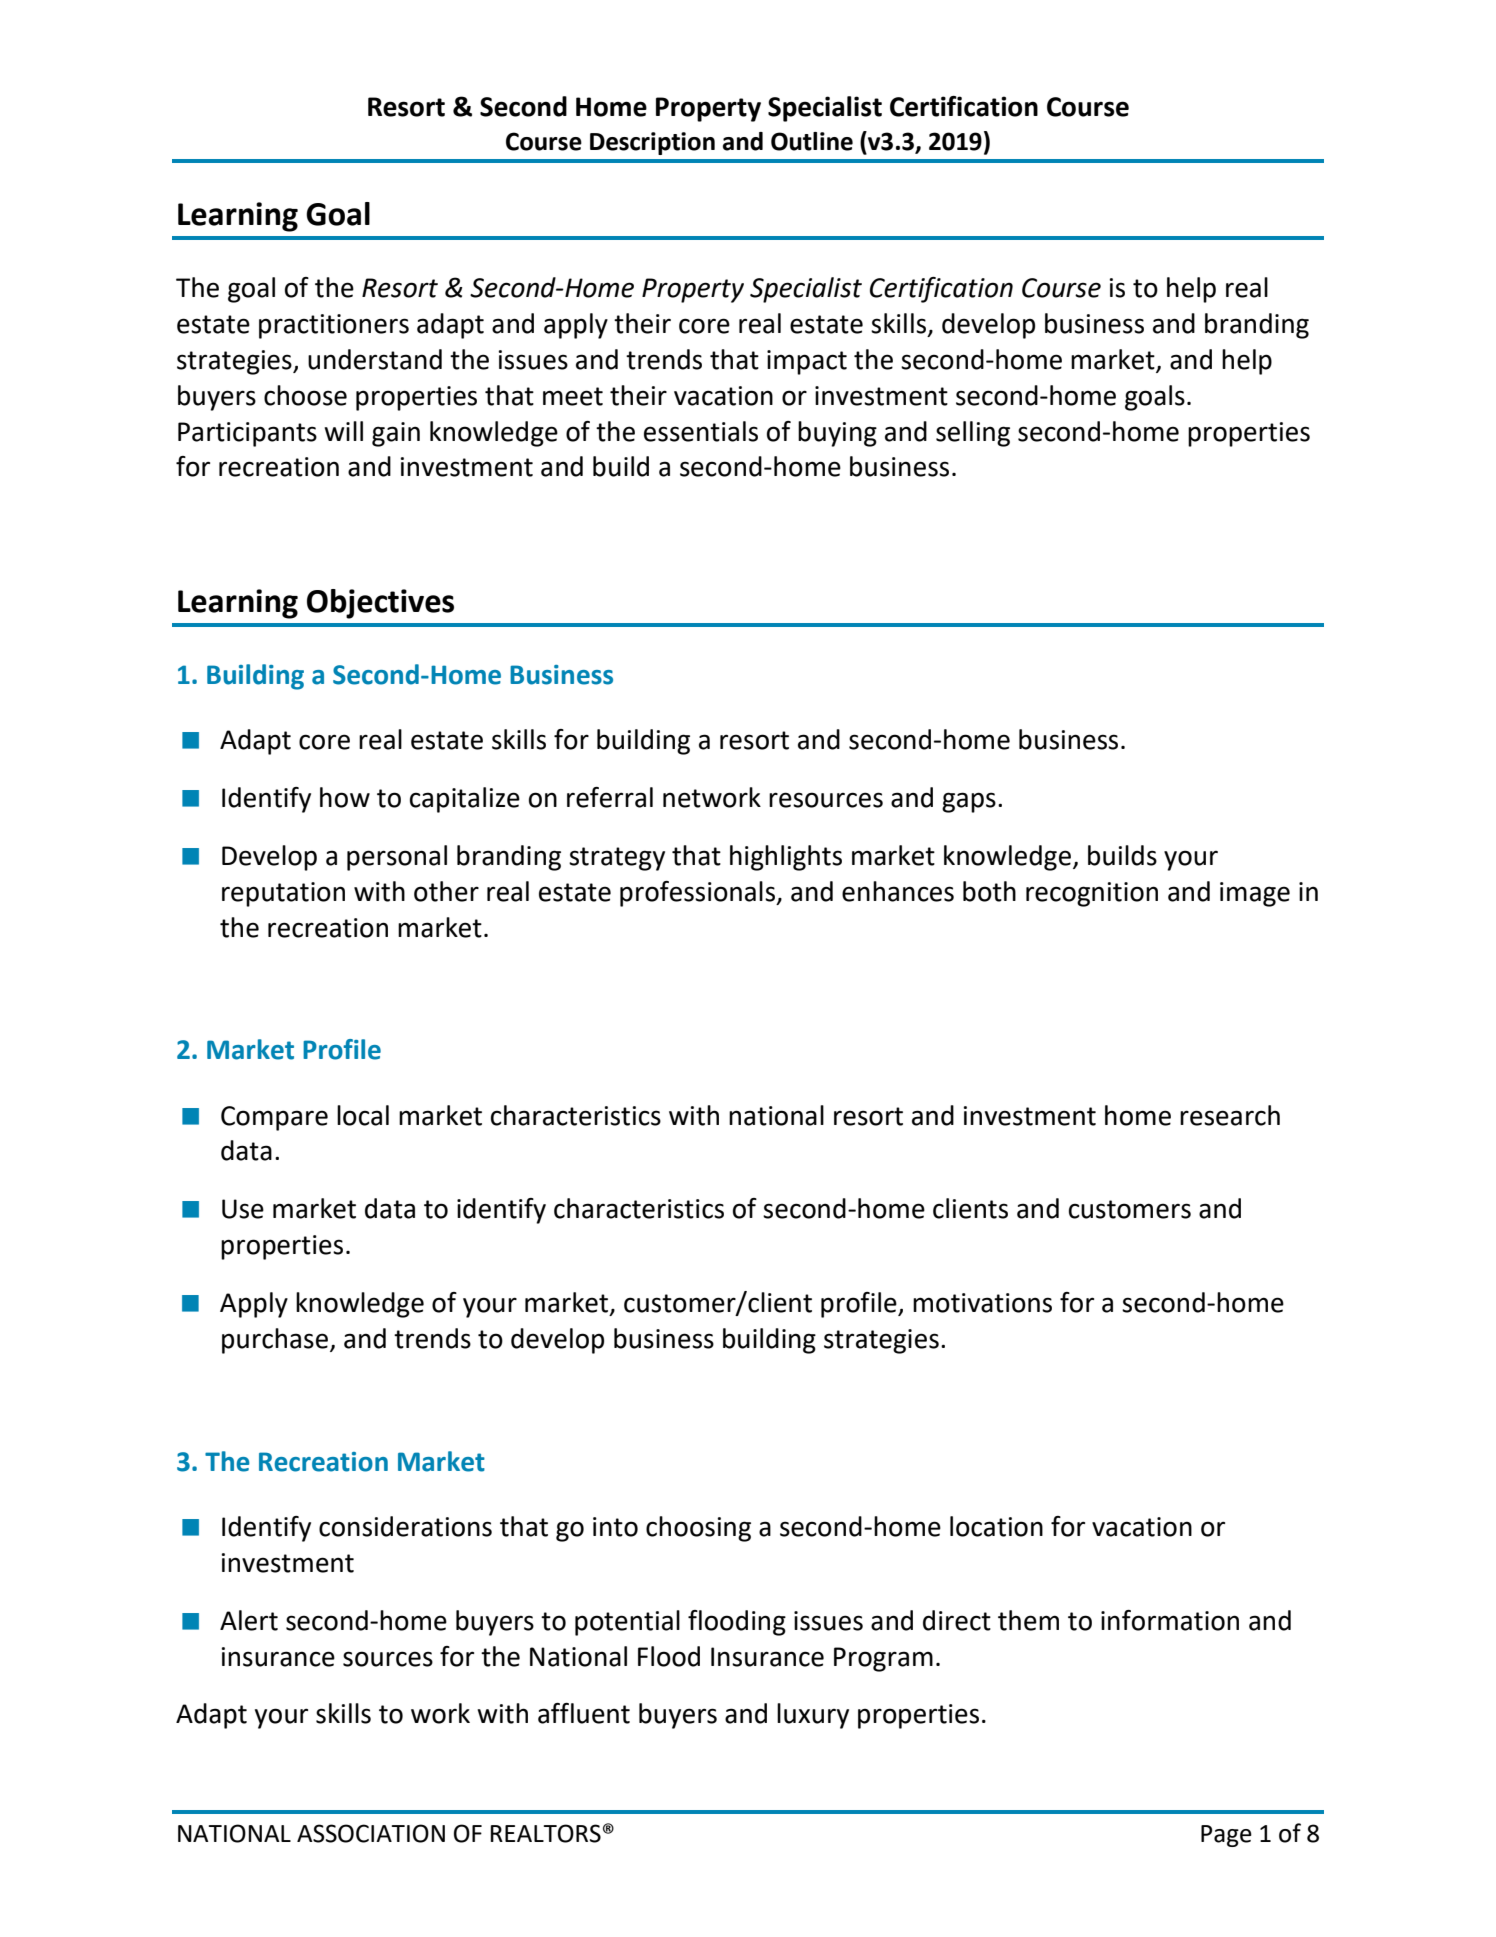  Describe the element at coordinates (283, 894) in the screenshot. I see `reputation` at that location.
